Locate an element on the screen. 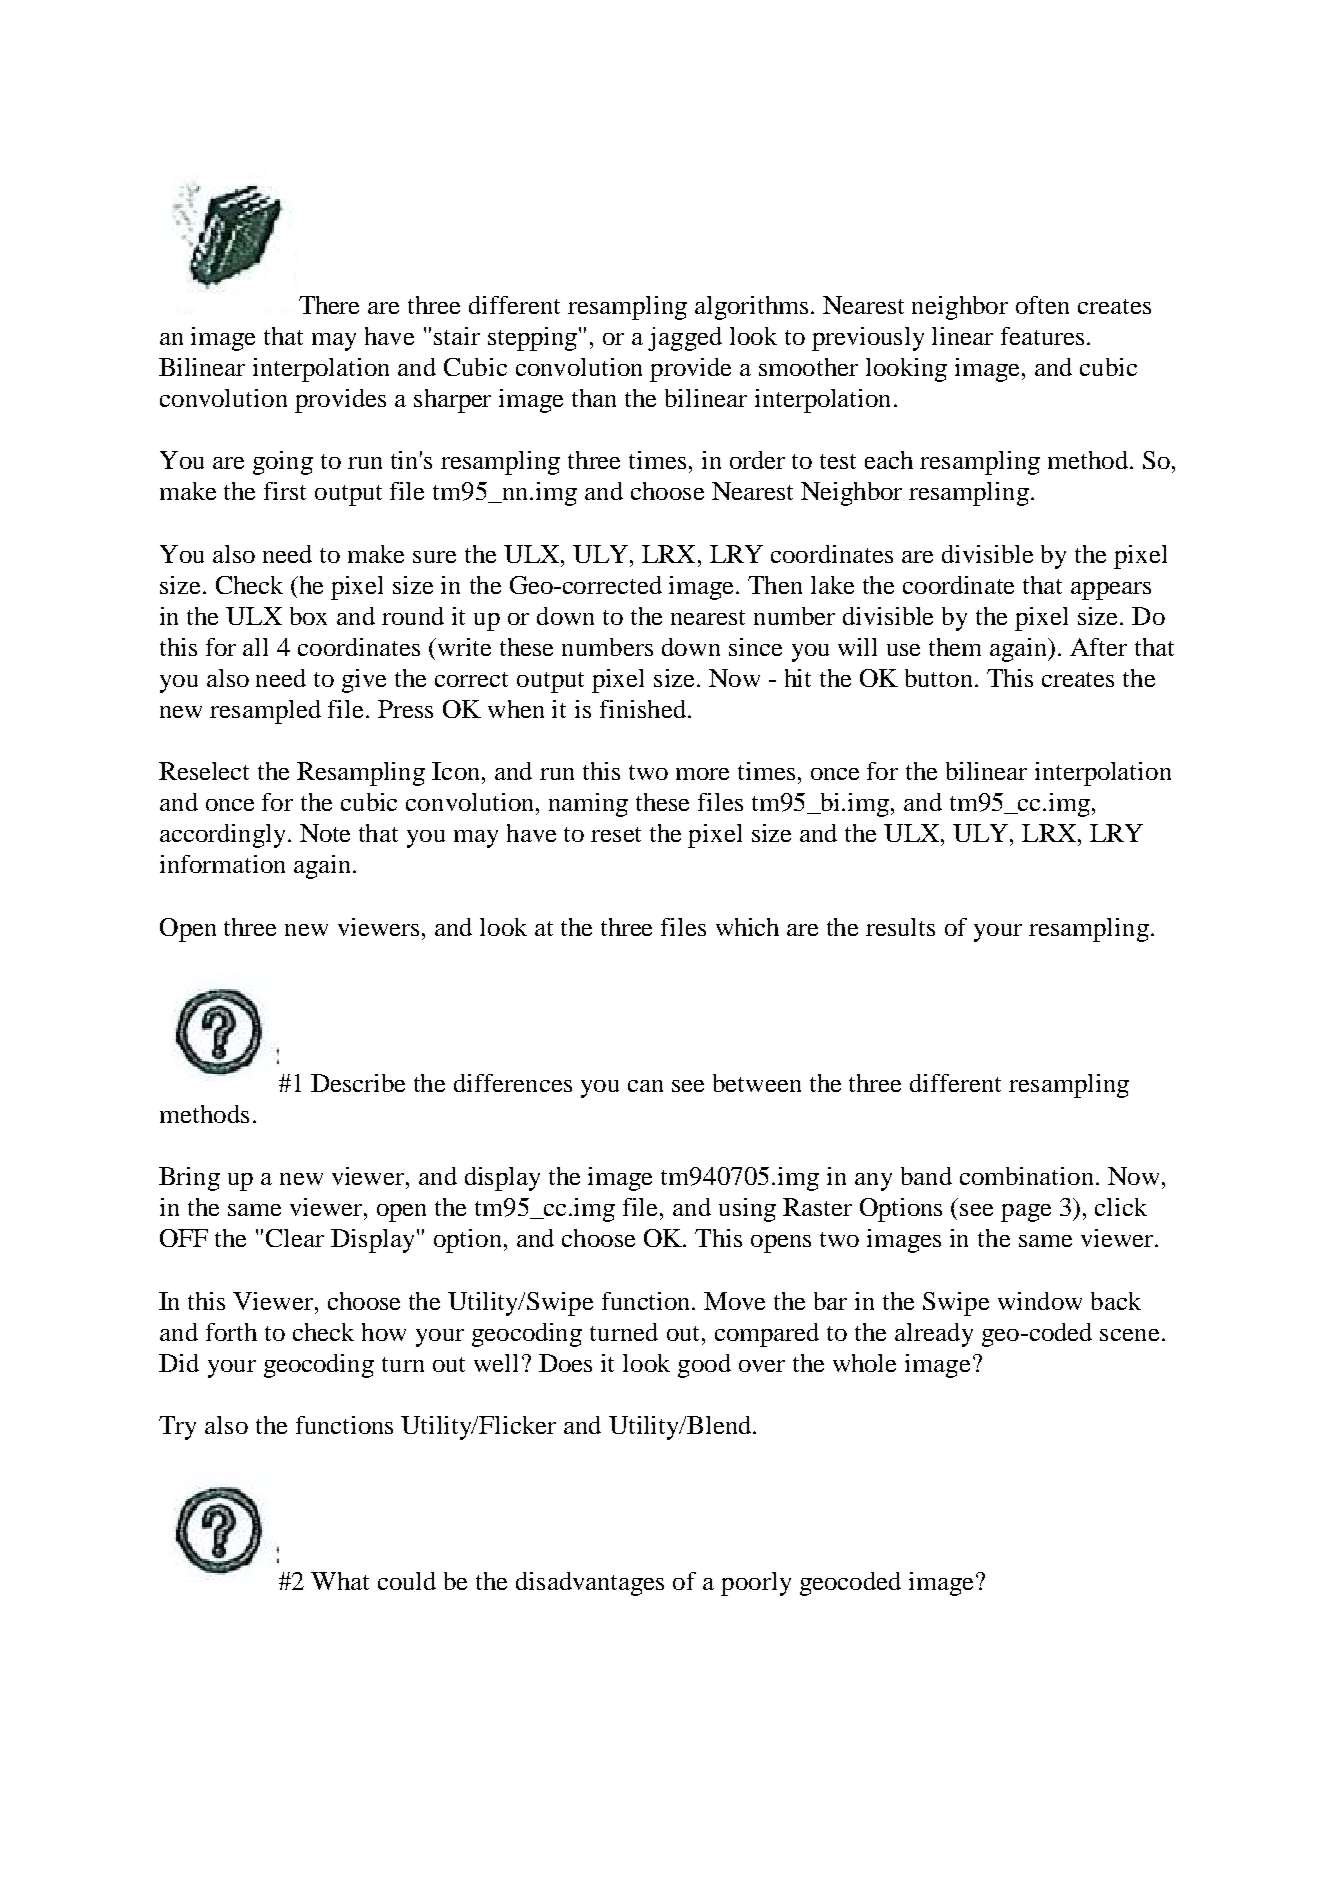 Image resolution: width=1339 pixels, height=1893 pixels. disadvantages is located at coordinates (590, 1584).
